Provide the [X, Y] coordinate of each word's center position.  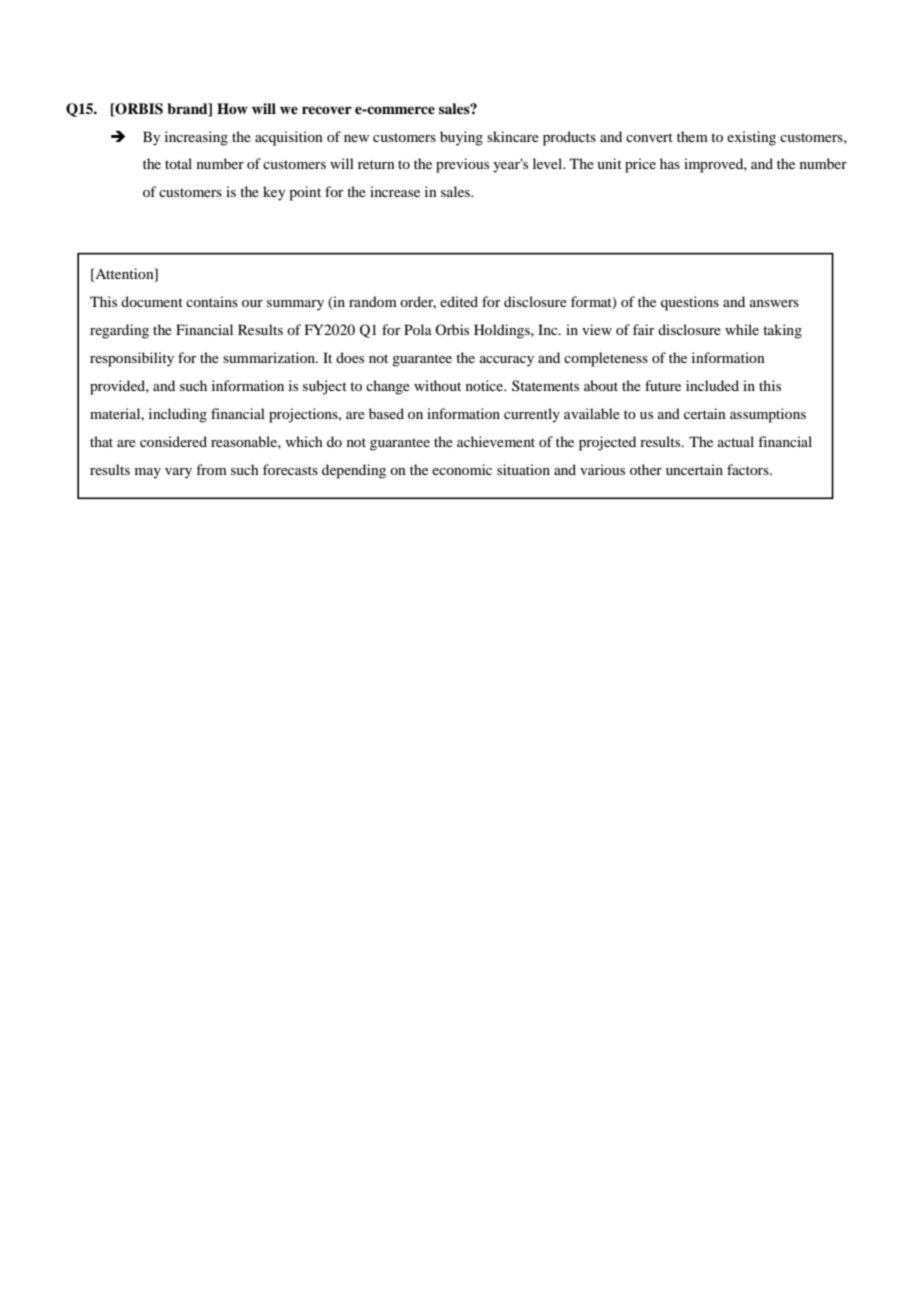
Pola [418, 329]
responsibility [132, 359]
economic [462, 469]
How [232, 108]
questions [690, 303]
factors [749, 469]
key [274, 193]
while [742, 329]
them [692, 136]
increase [395, 191]
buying [461, 138]
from [211, 469]
